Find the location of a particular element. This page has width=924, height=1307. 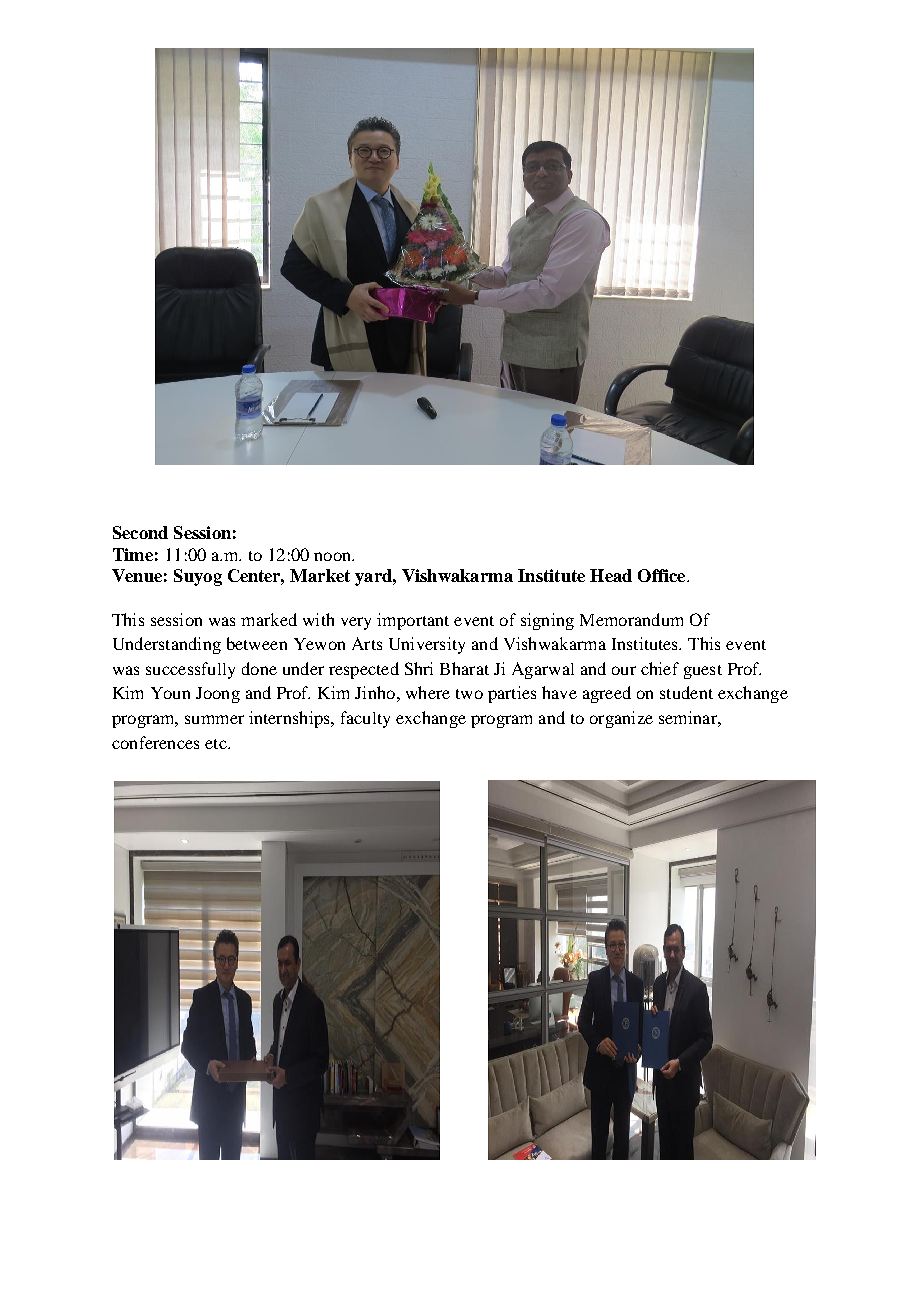

Head is located at coordinates (611, 575).
